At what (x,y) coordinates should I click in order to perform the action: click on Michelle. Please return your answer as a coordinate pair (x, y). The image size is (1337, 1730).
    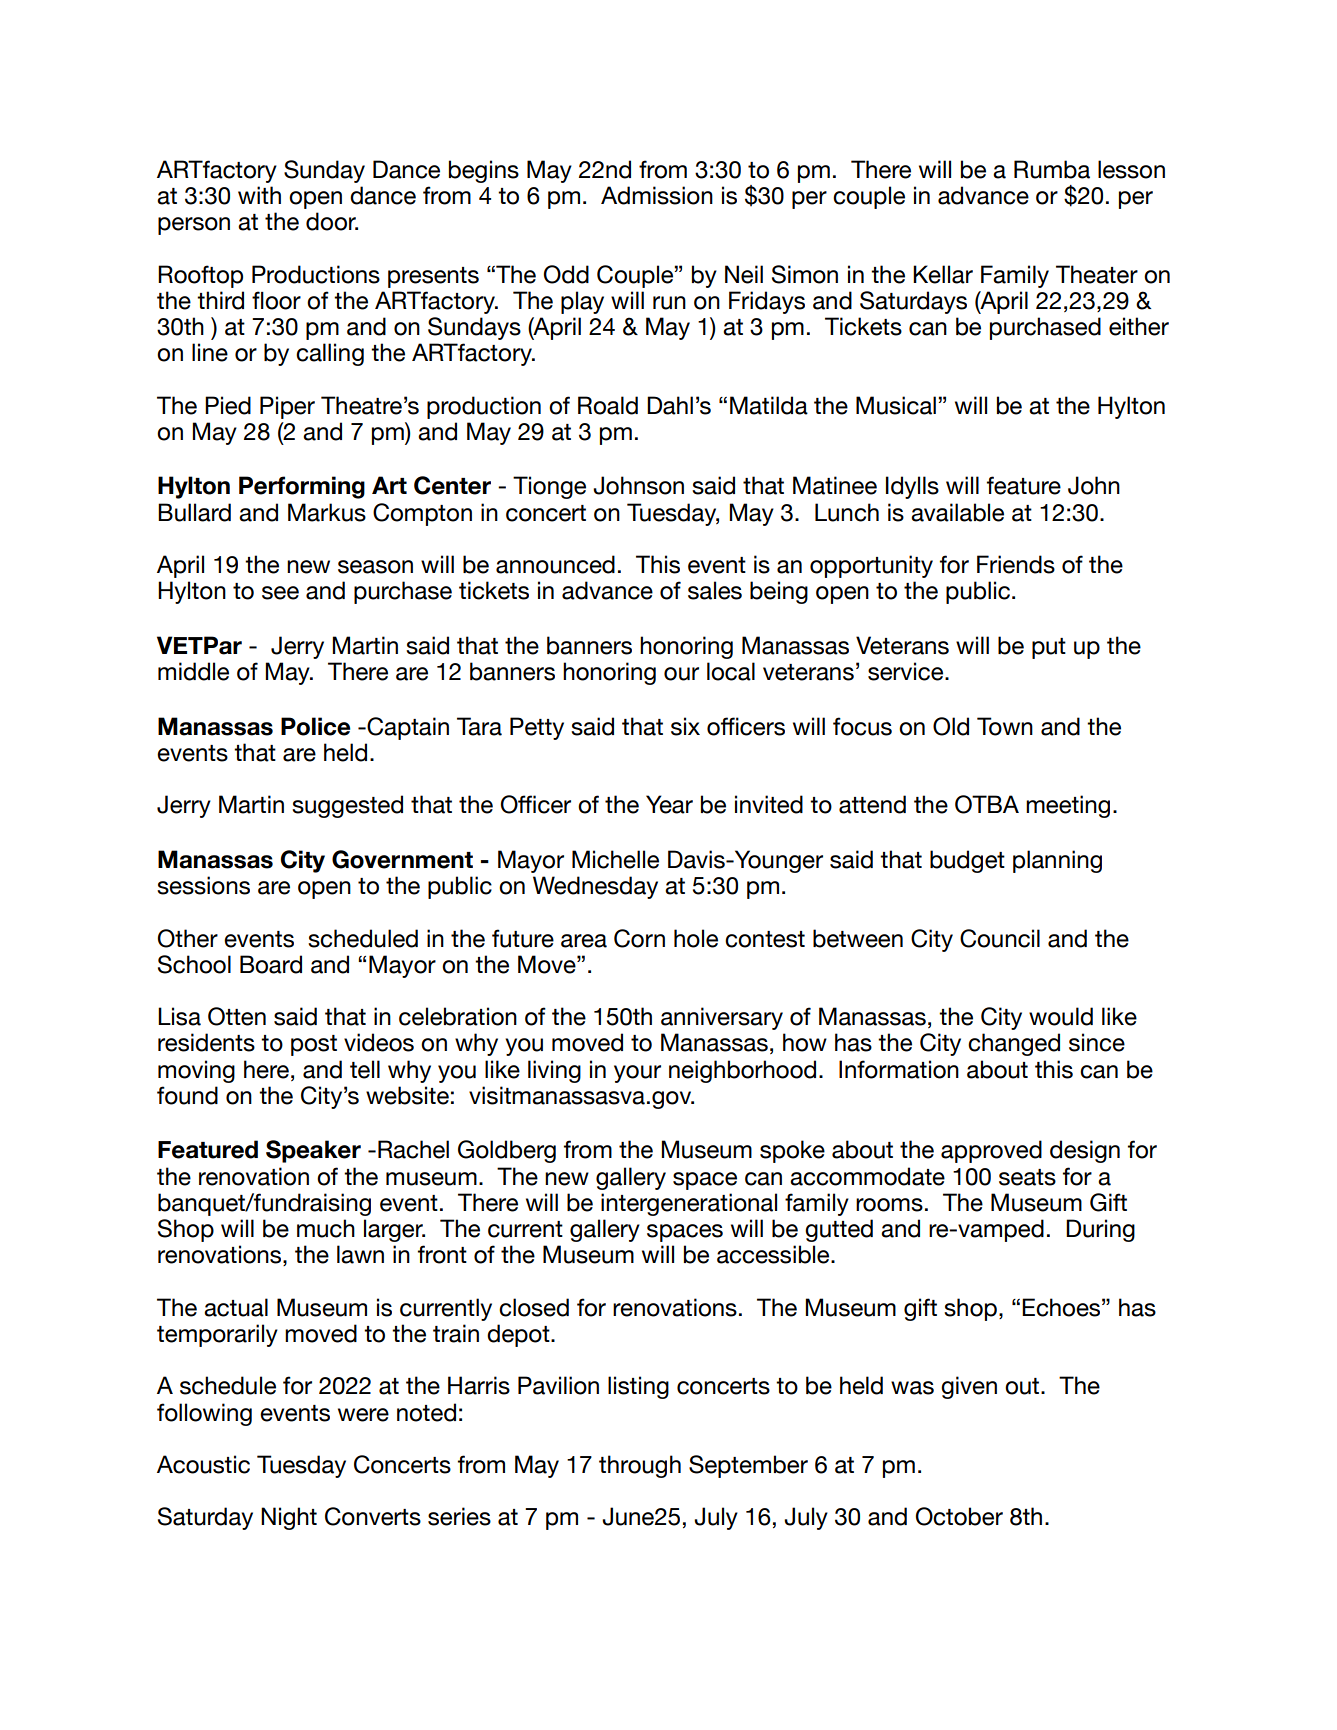
    Looking at the image, I should click on (615, 859).
